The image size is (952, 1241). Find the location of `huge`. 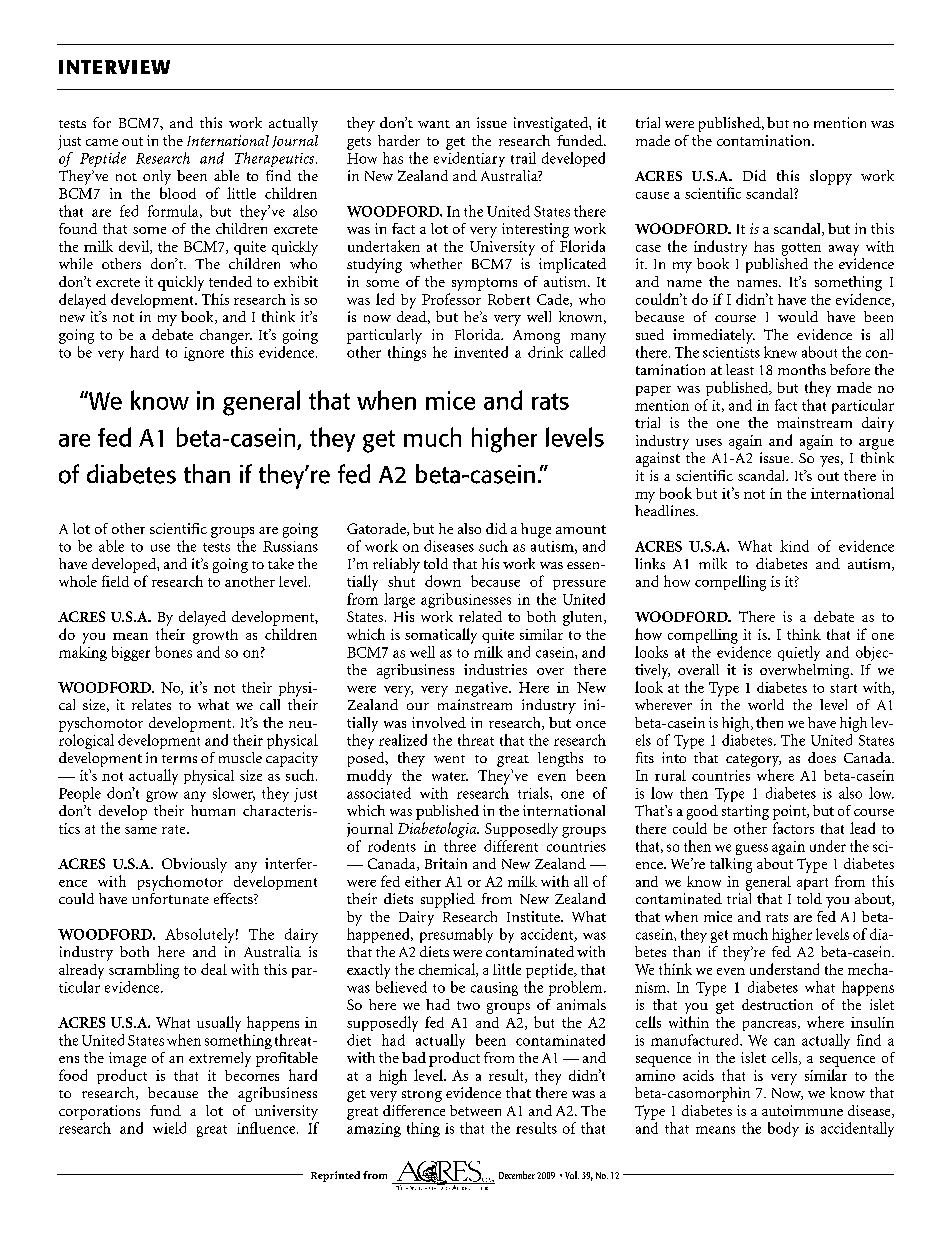

huge is located at coordinates (536, 530).
